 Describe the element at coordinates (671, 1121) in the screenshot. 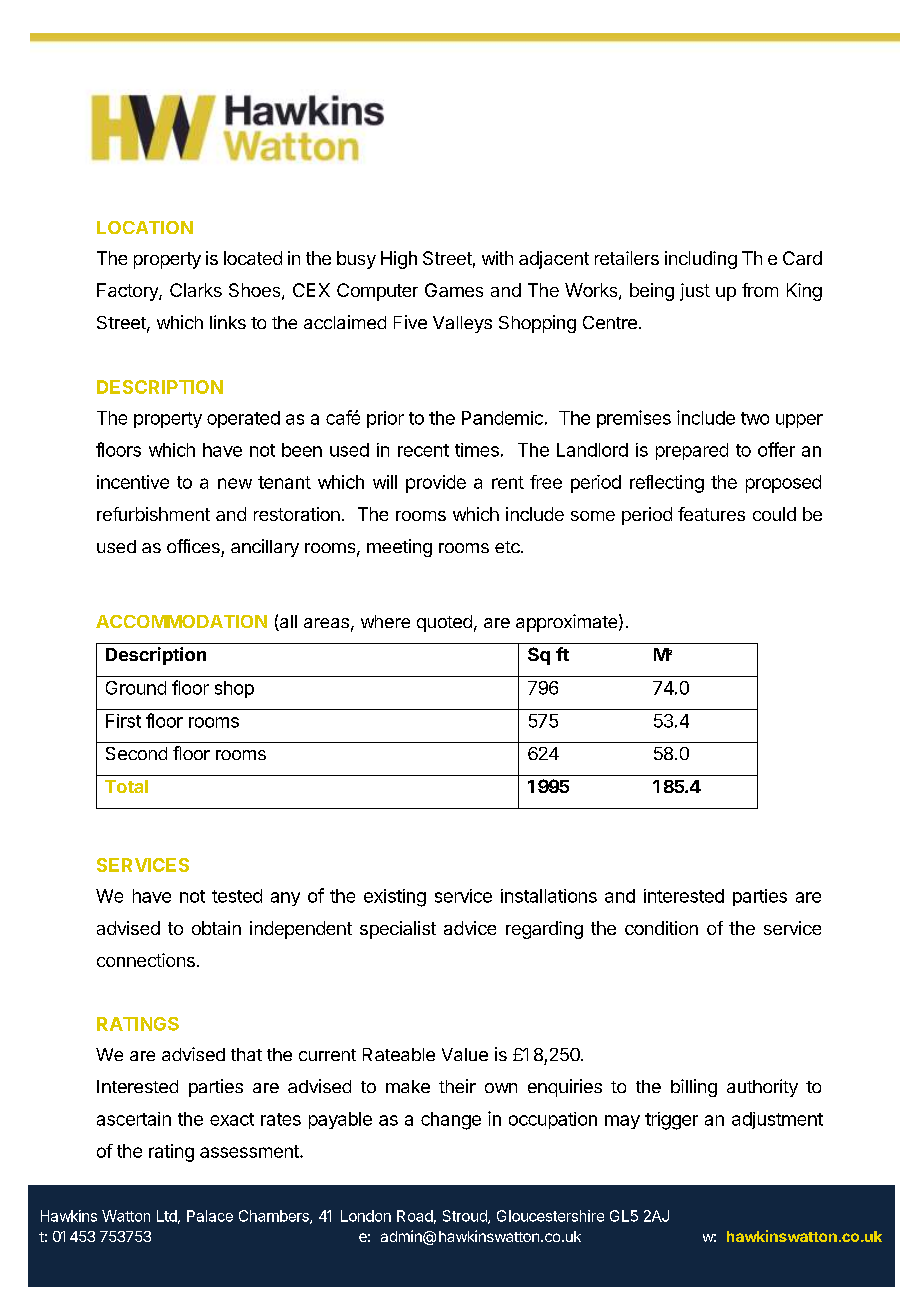

I see `trigger` at that location.
